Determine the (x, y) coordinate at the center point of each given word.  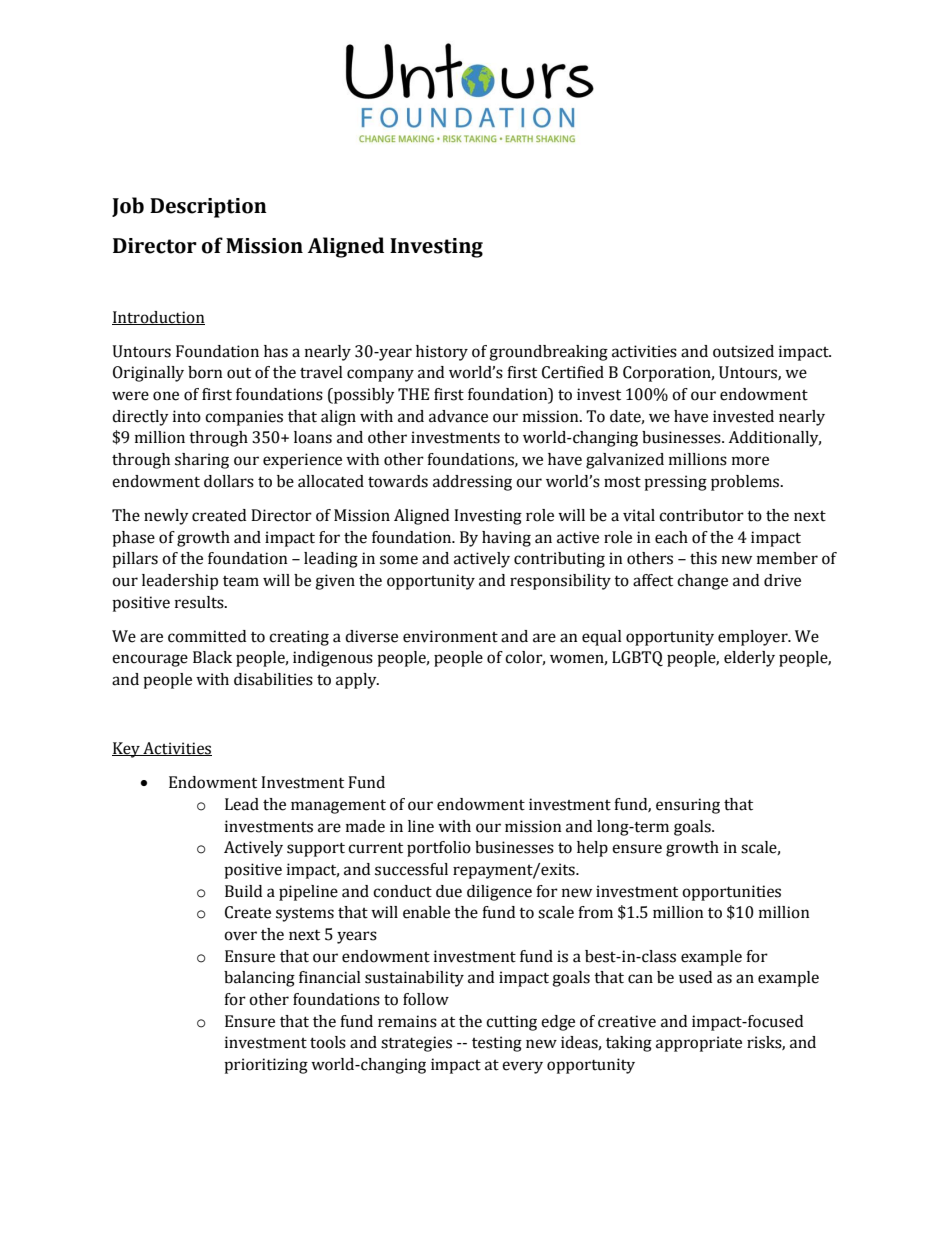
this (703, 558)
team (241, 581)
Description (208, 208)
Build (243, 891)
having (506, 539)
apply (357, 681)
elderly (749, 659)
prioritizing (266, 1066)
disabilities (273, 679)
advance (458, 416)
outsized (743, 351)
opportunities (731, 893)
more (750, 461)
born (205, 372)
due (449, 891)
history (442, 353)
